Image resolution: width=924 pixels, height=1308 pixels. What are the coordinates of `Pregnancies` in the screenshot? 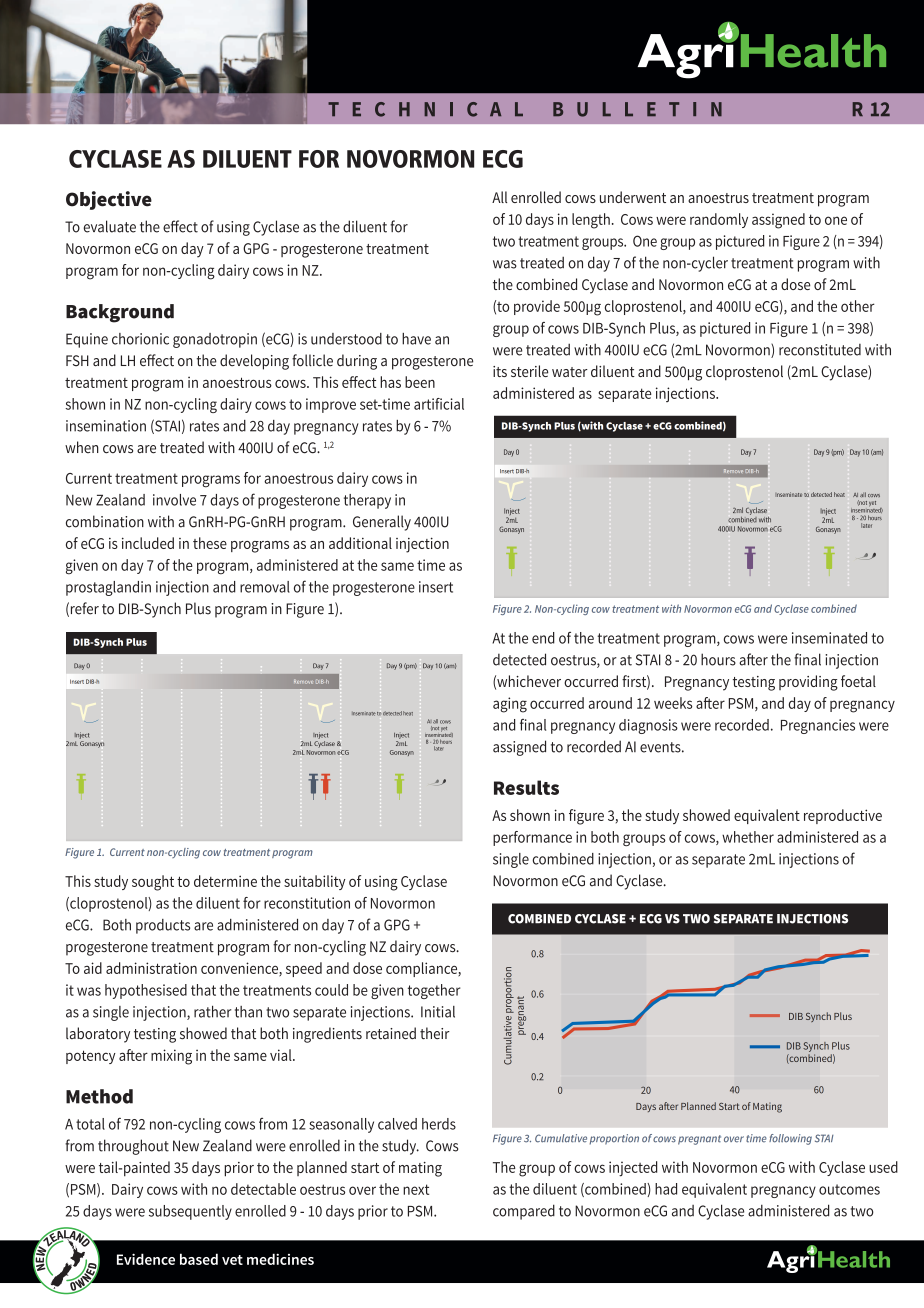 It's located at (818, 726).
